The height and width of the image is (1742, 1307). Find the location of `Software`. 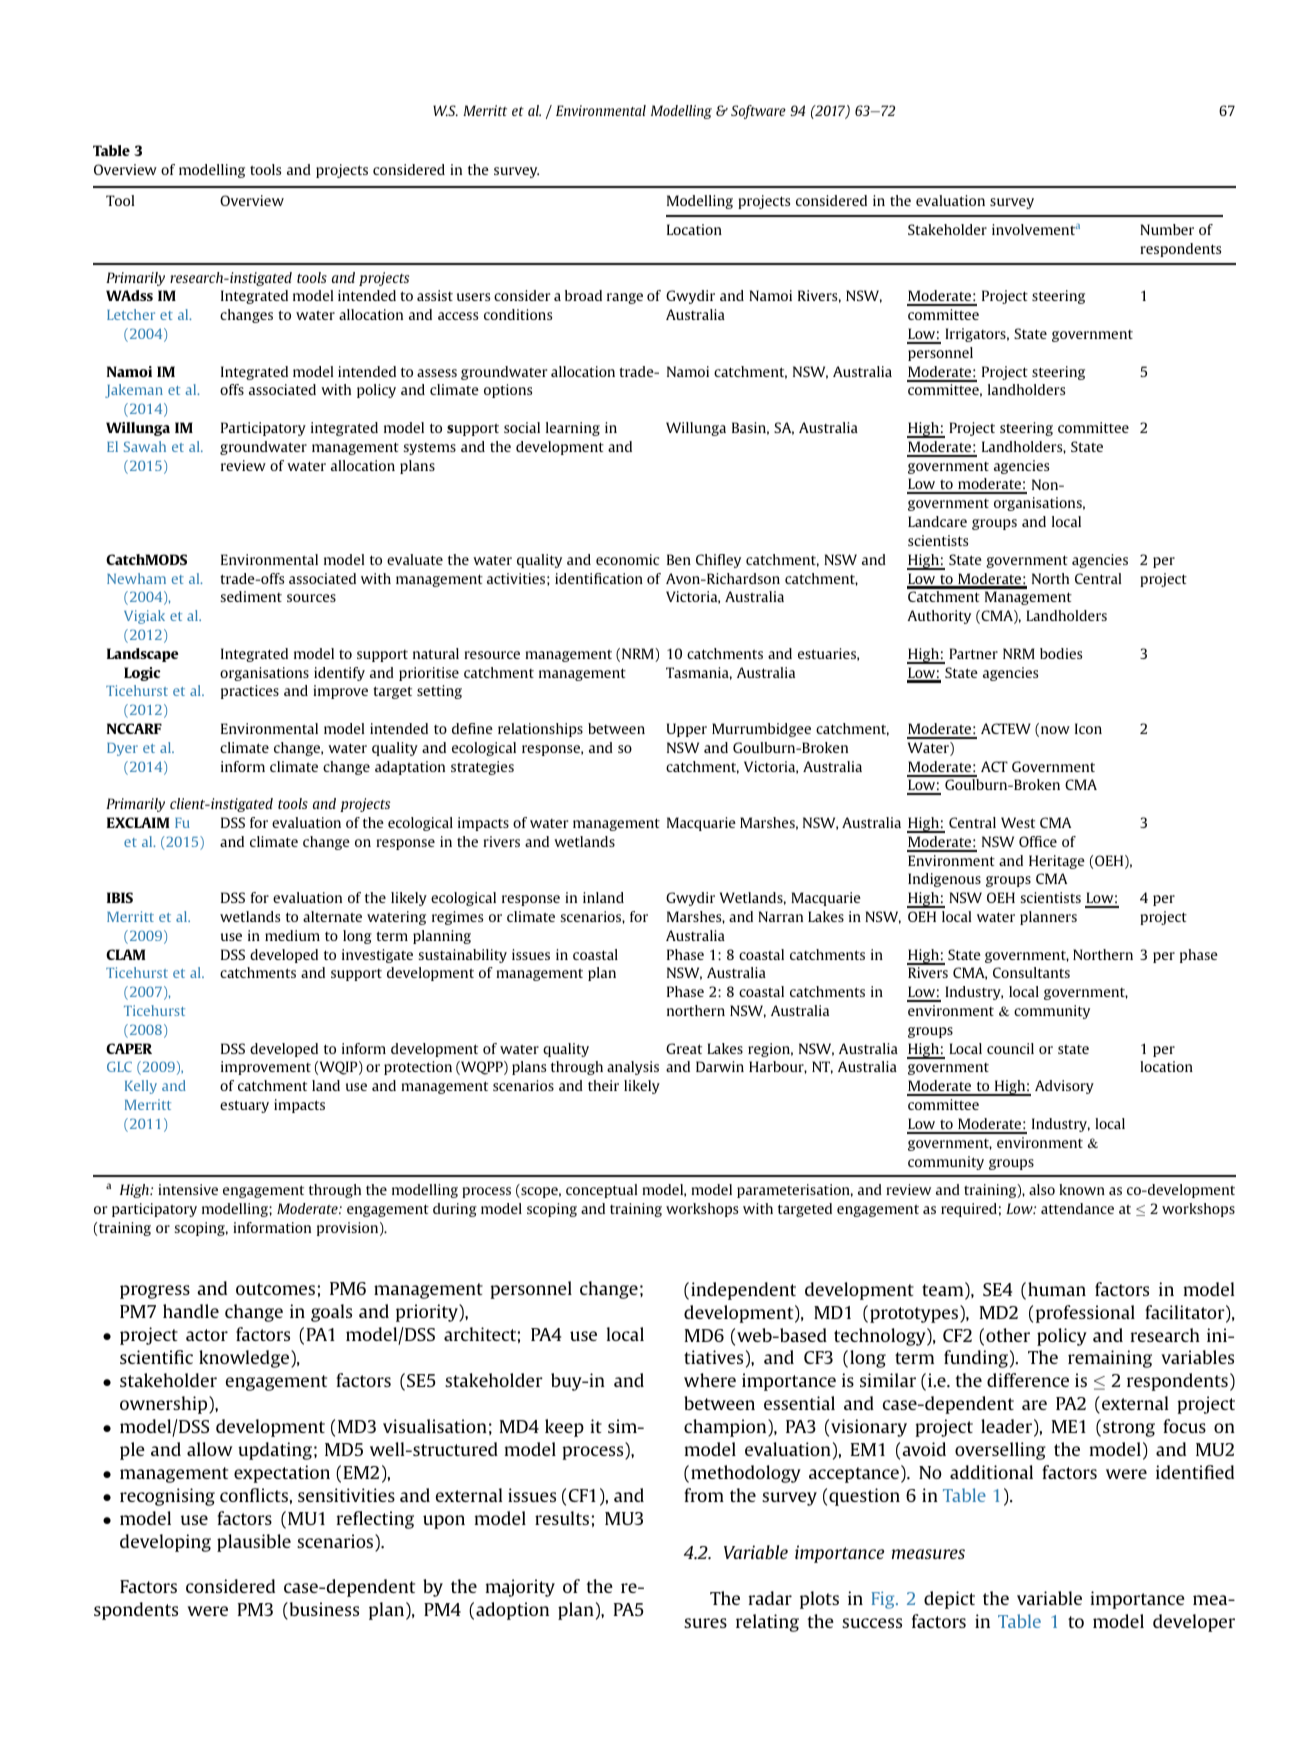

Software is located at coordinates (758, 112).
